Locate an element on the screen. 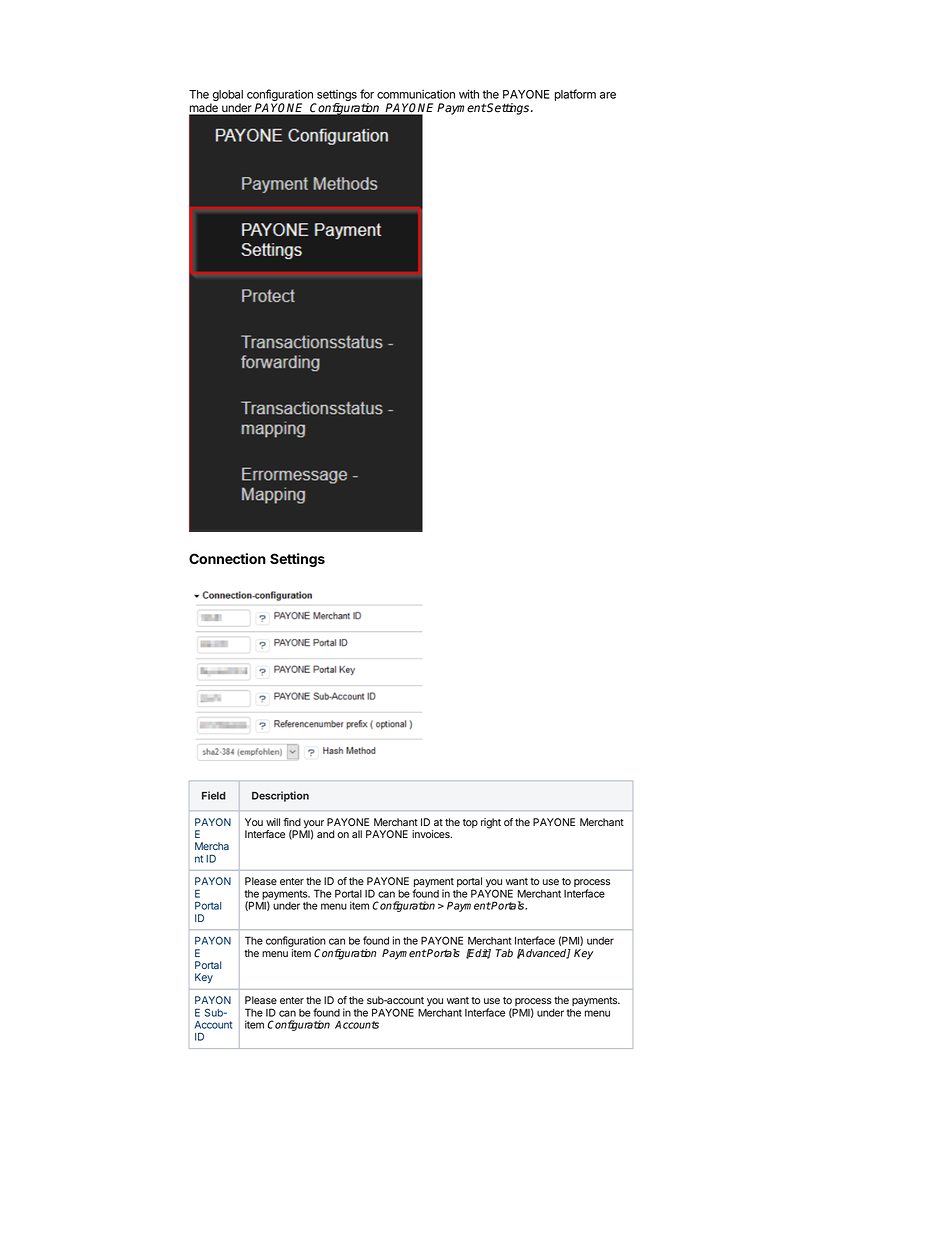 The image size is (952, 1233). top is located at coordinates (470, 823).
